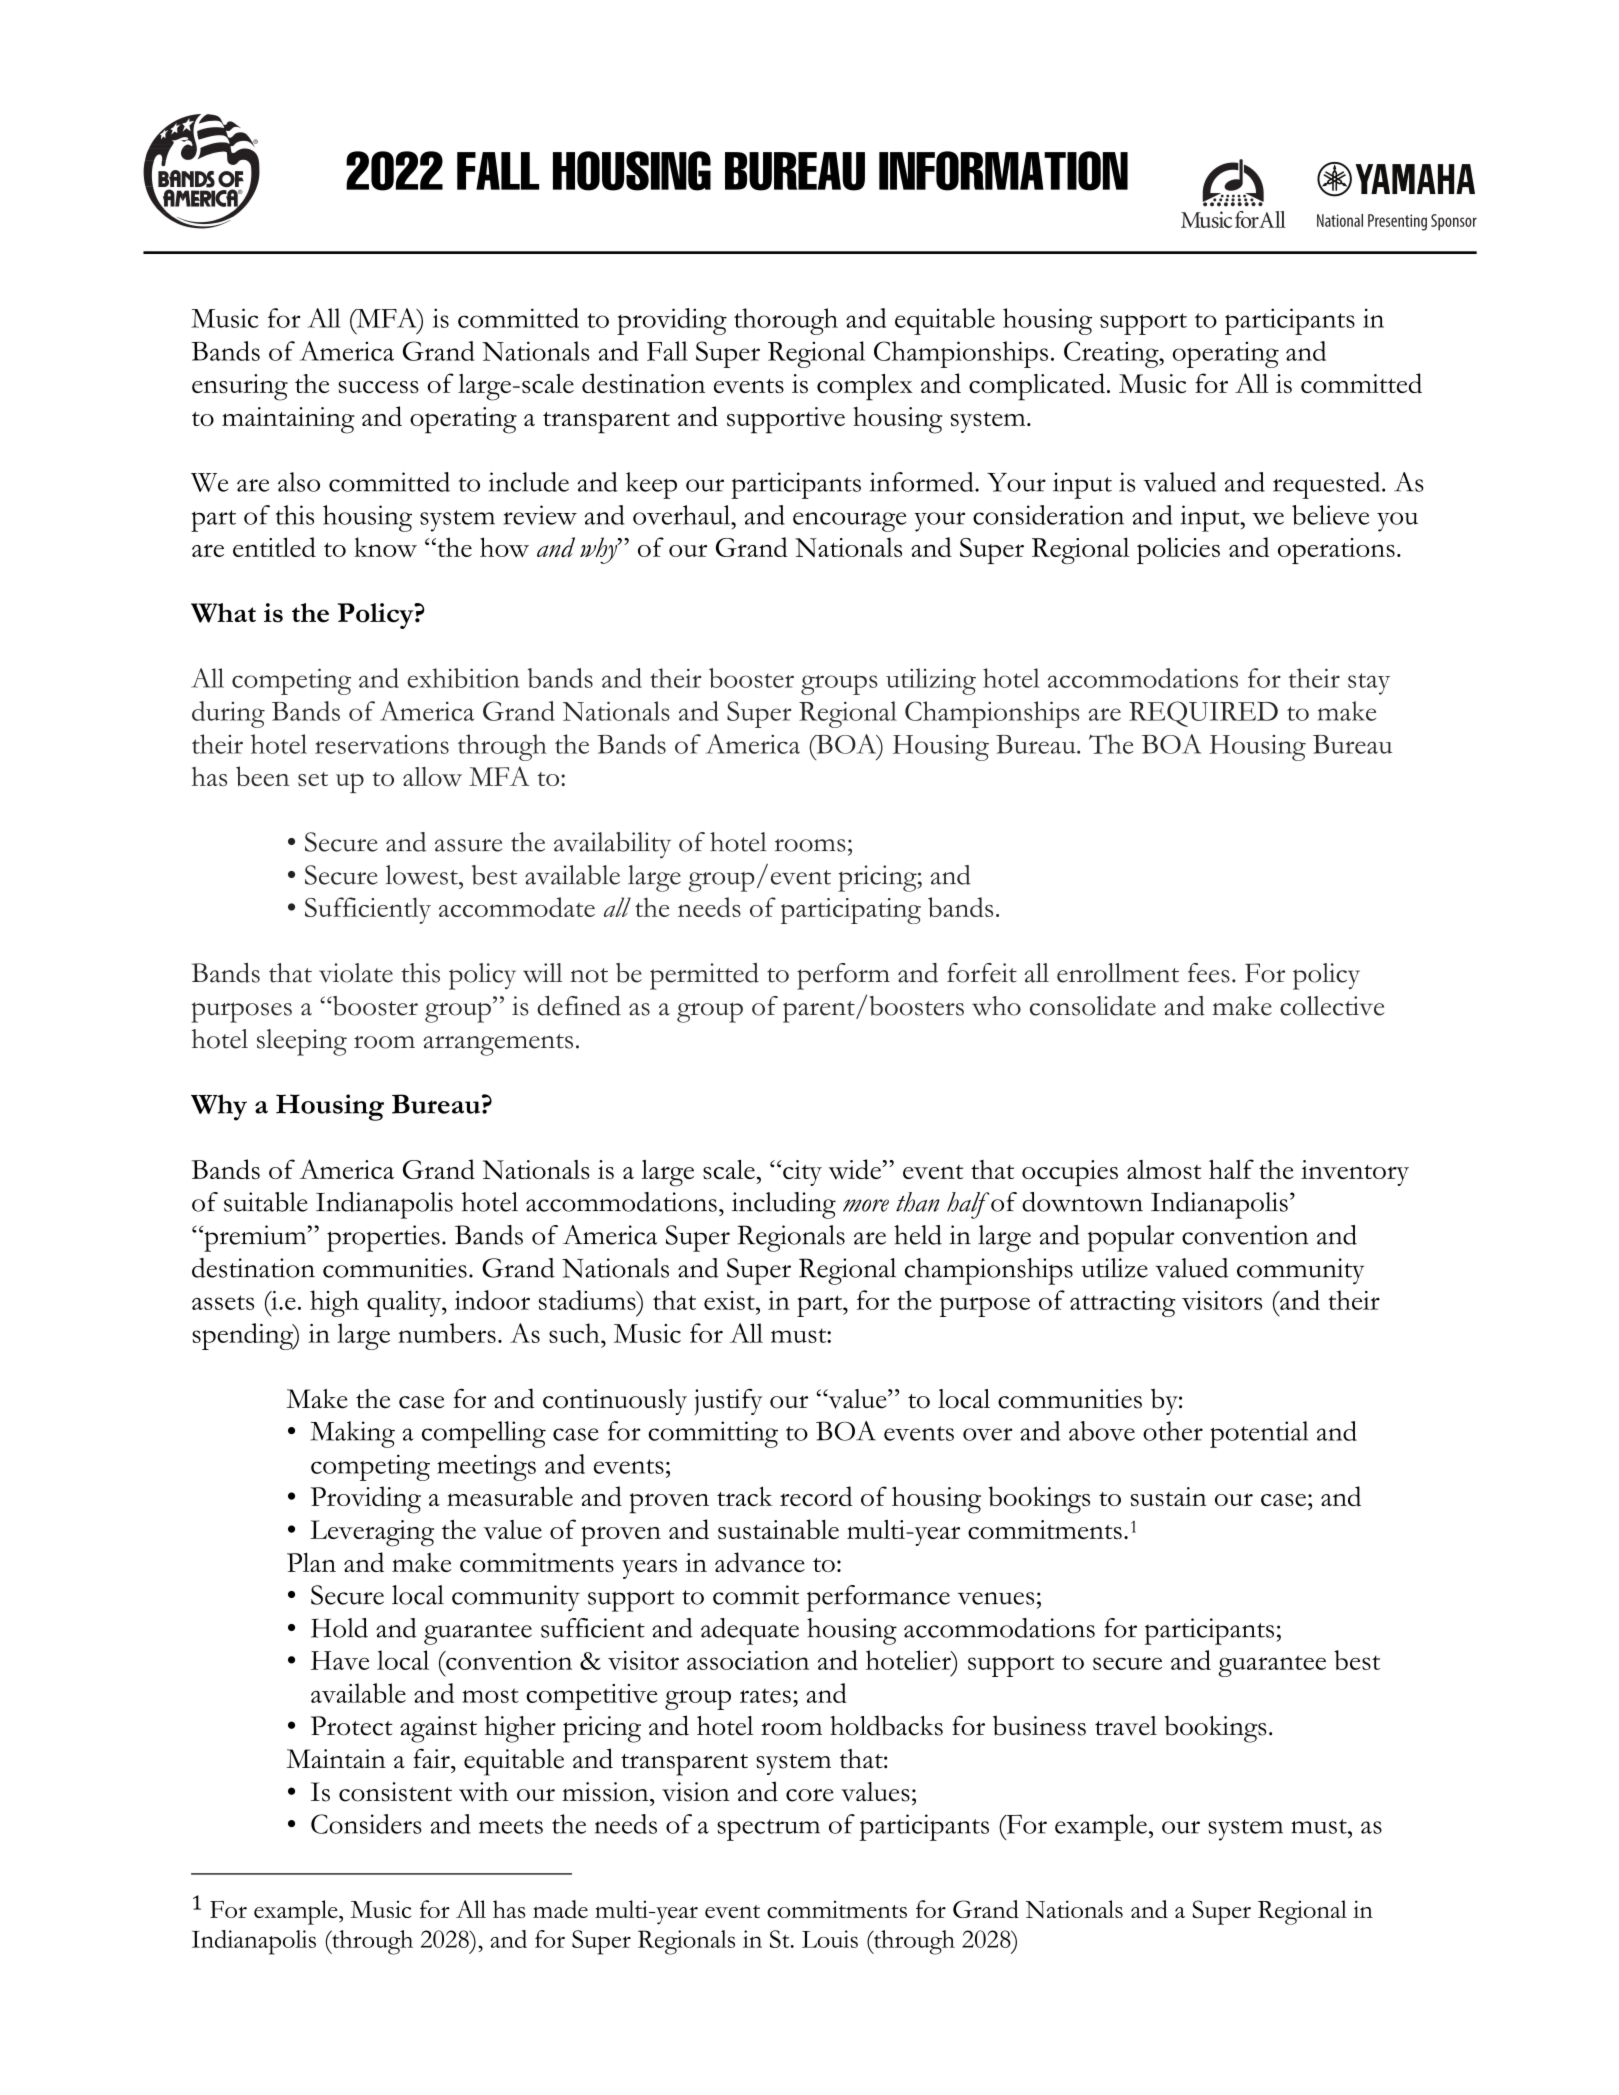 The image size is (1619, 2095). What do you see at coordinates (1332, 1006) in the page?
I see `collective` at bounding box center [1332, 1006].
